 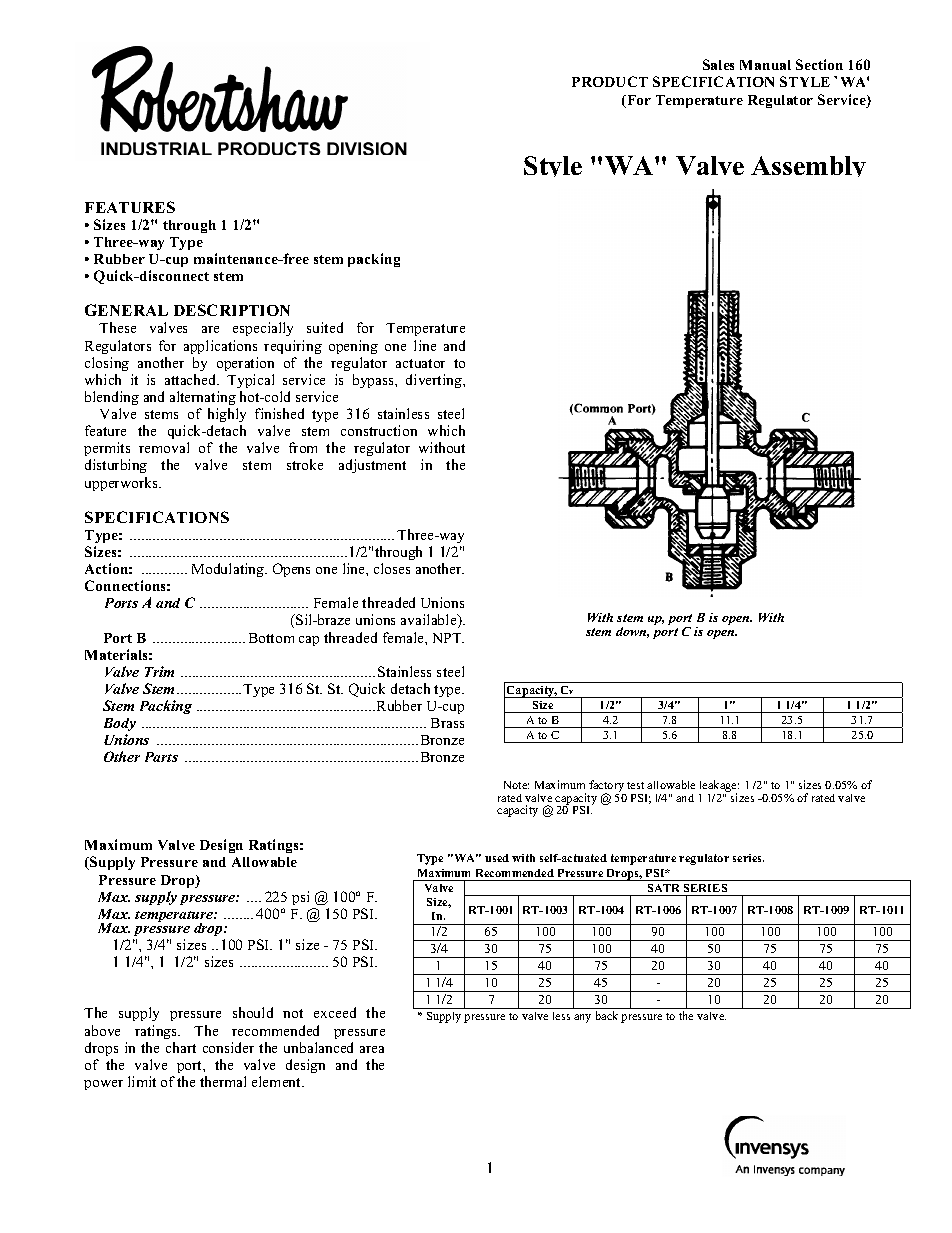 I want to click on closes, so click(x=392, y=568).
